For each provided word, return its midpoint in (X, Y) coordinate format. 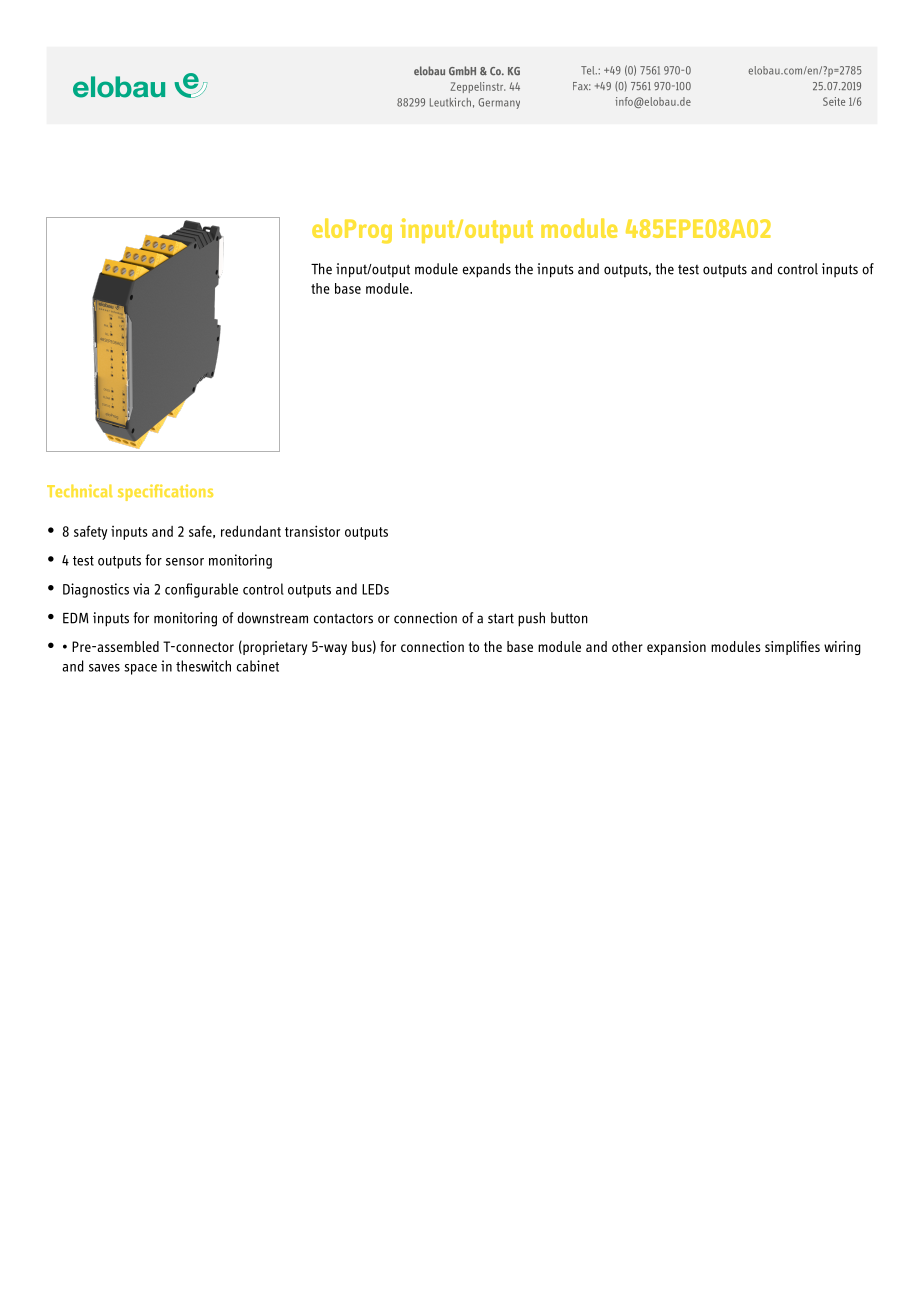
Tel (589, 70)
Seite (834, 101)
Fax (582, 86)
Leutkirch (450, 102)
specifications (165, 492)
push (531, 619)
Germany (499, 103)
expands (487, 270)
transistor (312, 531)
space (140, 669)
